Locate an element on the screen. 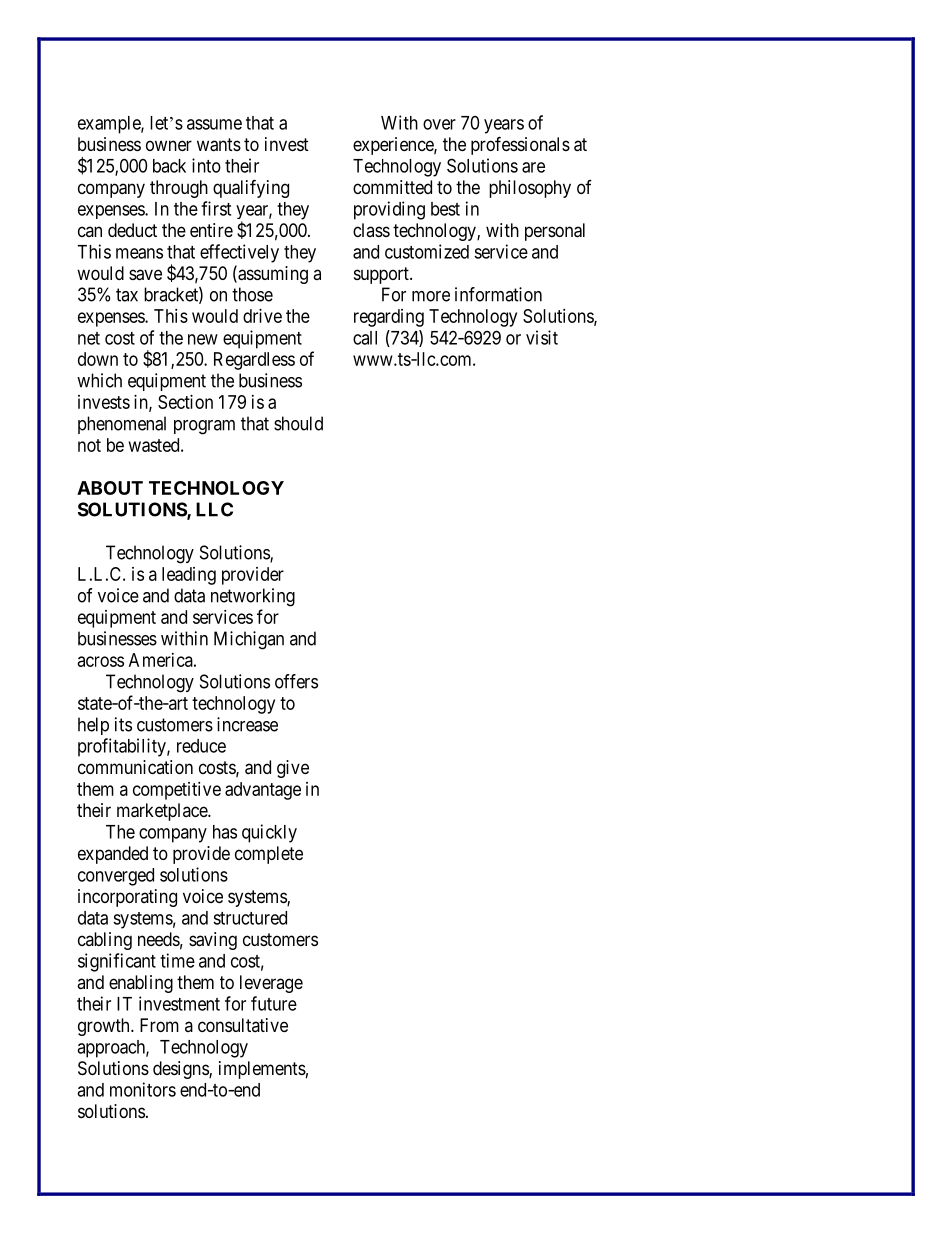 The height and width of the screenshot is (1233, 952). should is located at coordinates (298, 423).
